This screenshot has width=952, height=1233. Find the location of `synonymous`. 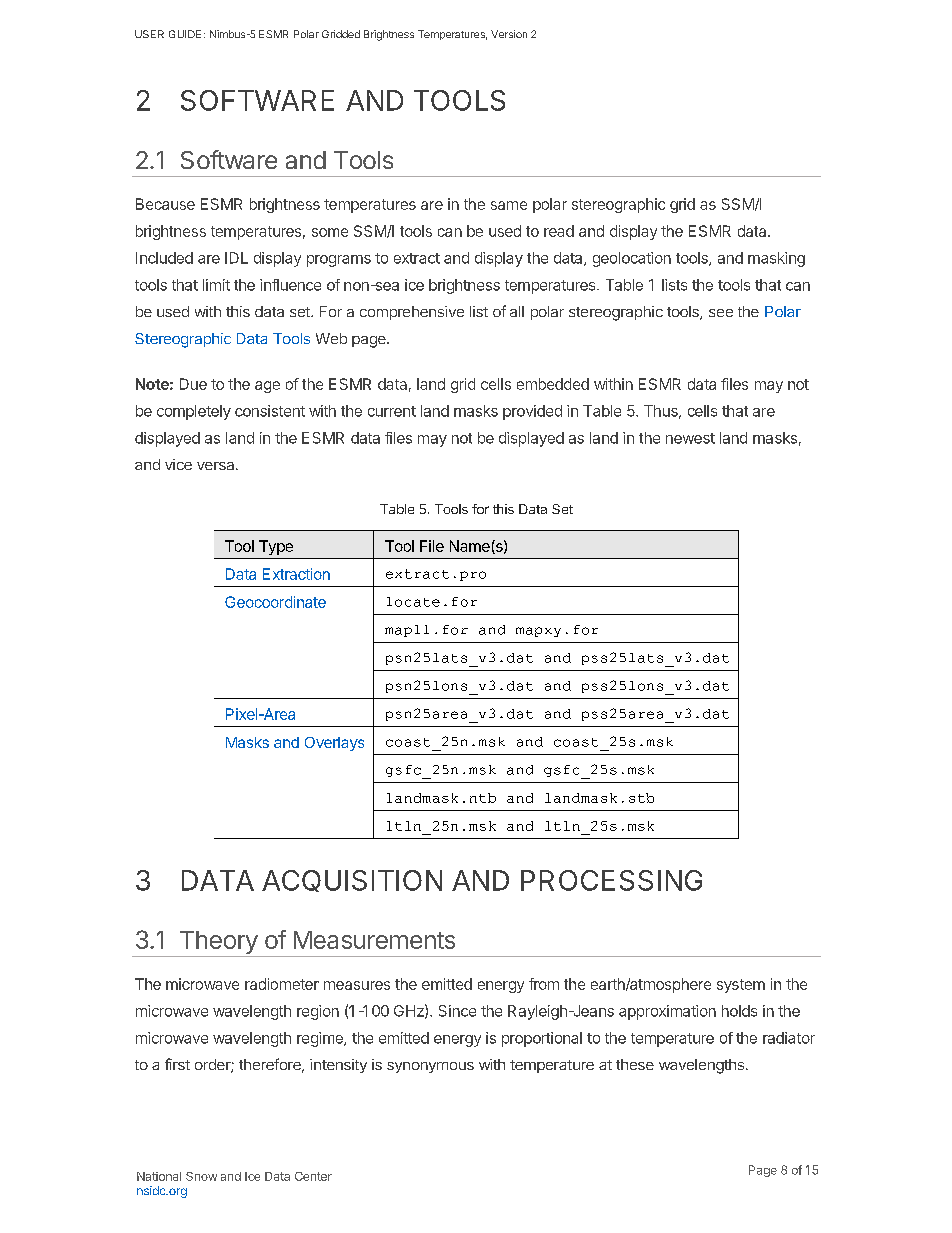

synonymous is located at coordinates (430, 1067).
